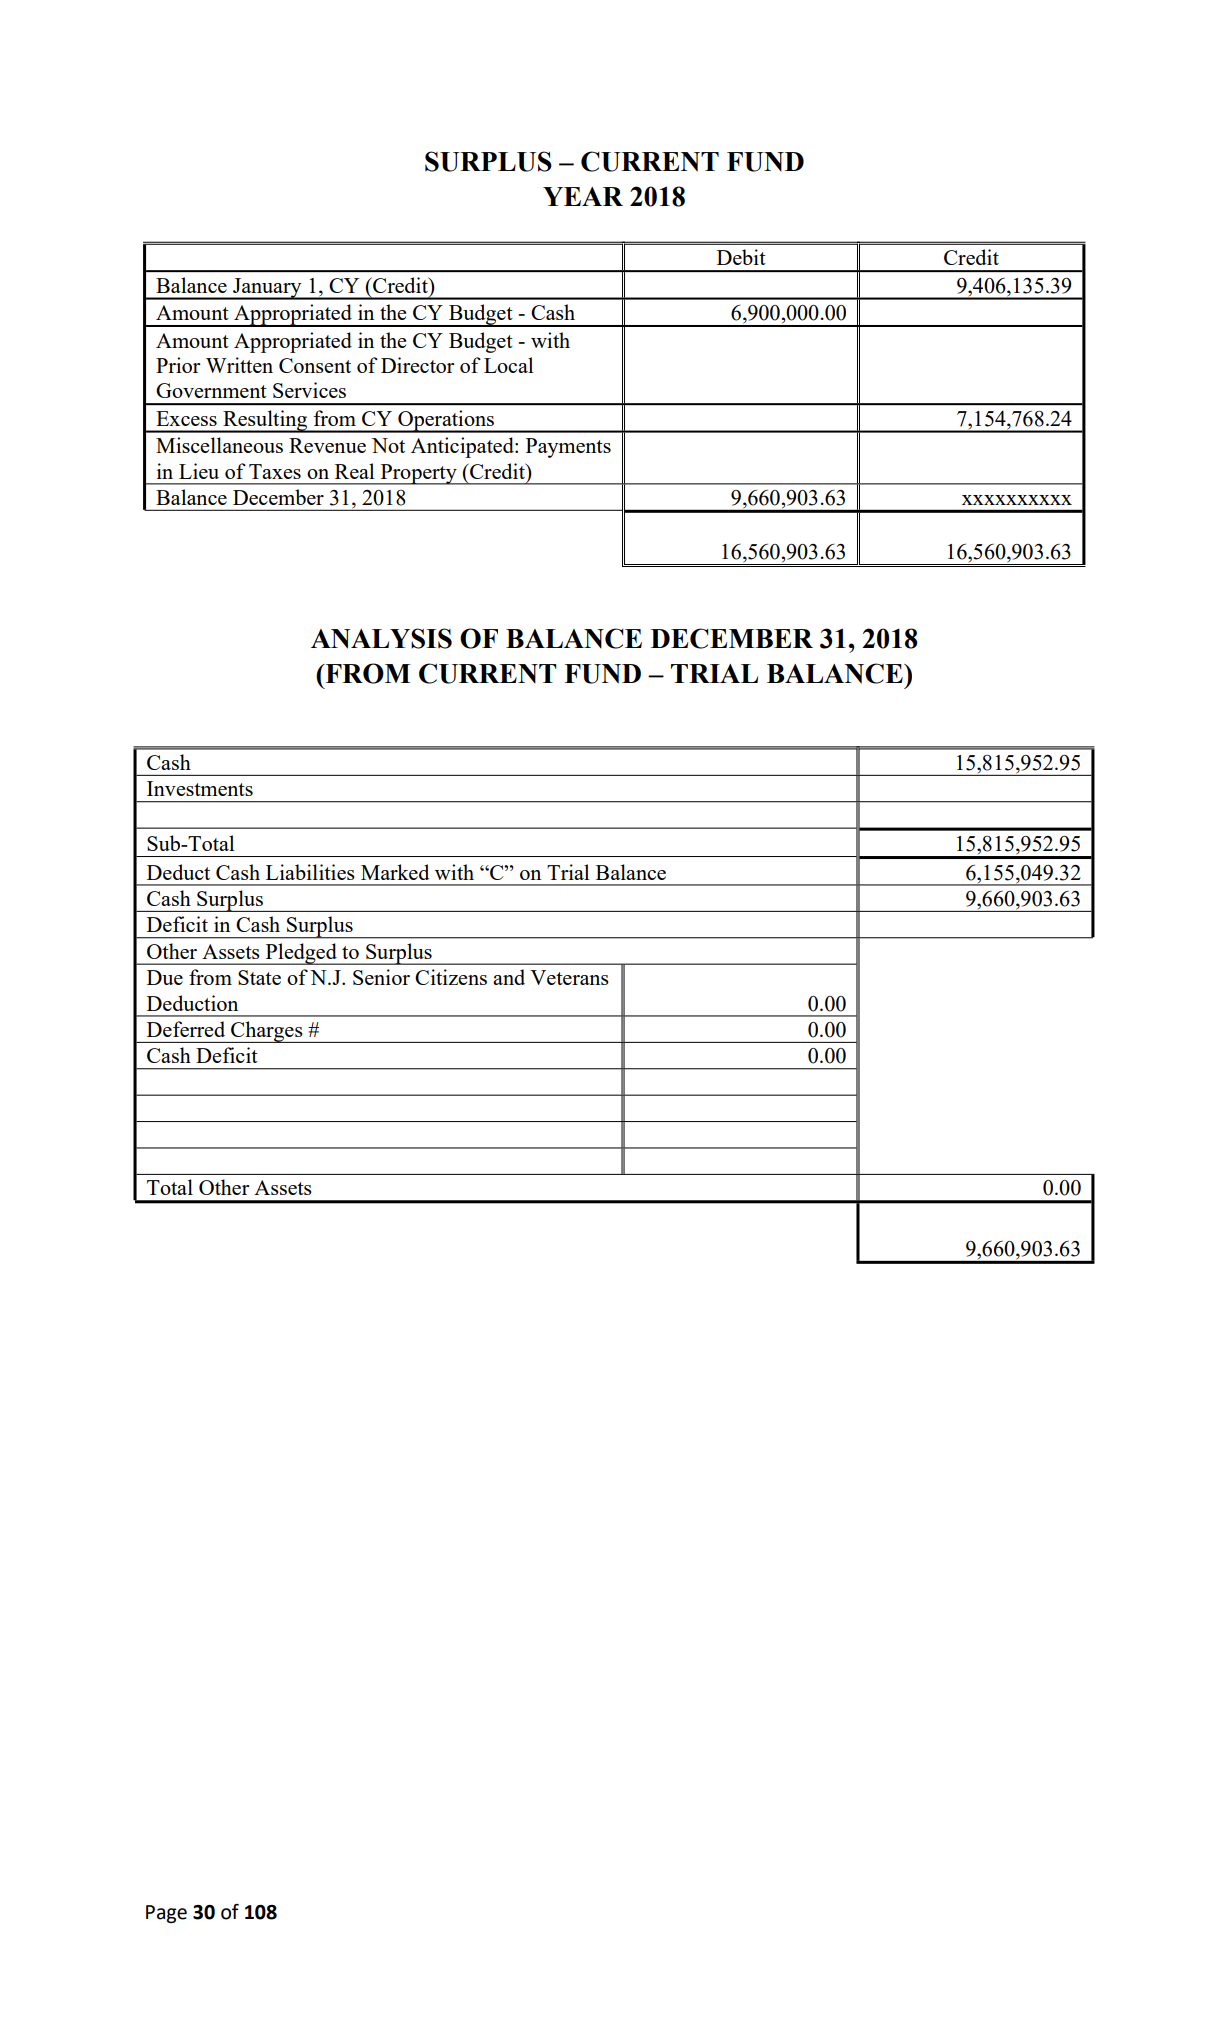 This image has width=1229, height=2024. Describe the element at coordinates (509, 977) in the image. I see `and` at that location.
